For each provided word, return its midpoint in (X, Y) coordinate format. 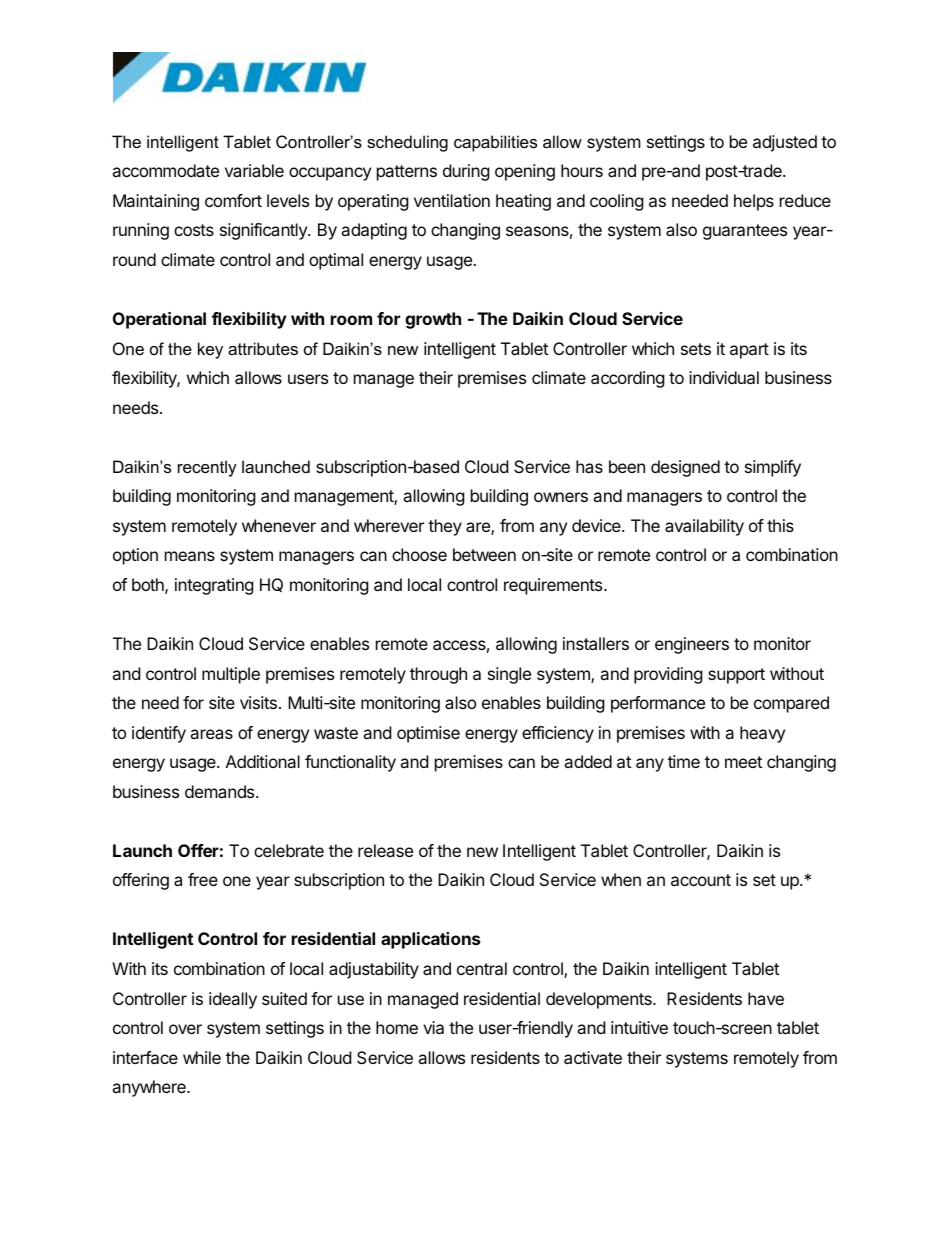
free (203, 879)
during (466, 172)
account (701, 880)
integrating (214, 586)
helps (754, 202)
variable (254, 170)
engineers (692, 645)
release (385, 850)
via (433, 1027)
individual (724, 377)
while (202, 1057)
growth (433, 320)
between (484, 554)
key (210, 350)
